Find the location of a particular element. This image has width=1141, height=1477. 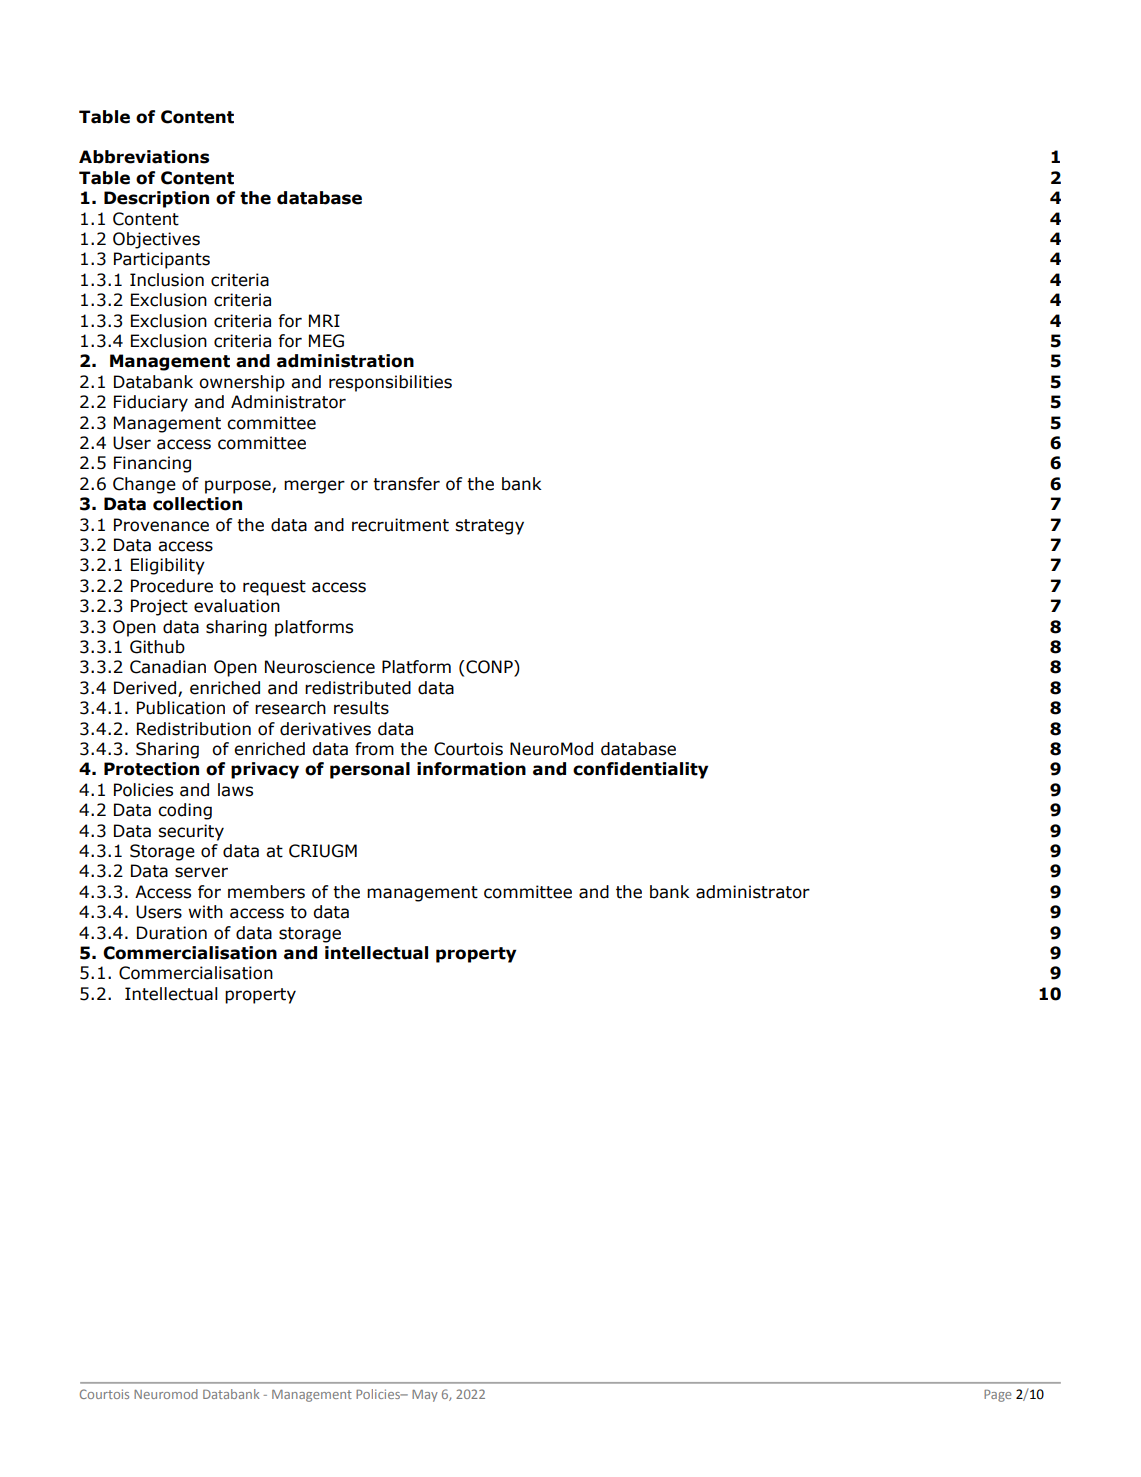

responsibilities is located at coordinates (390, 383).
